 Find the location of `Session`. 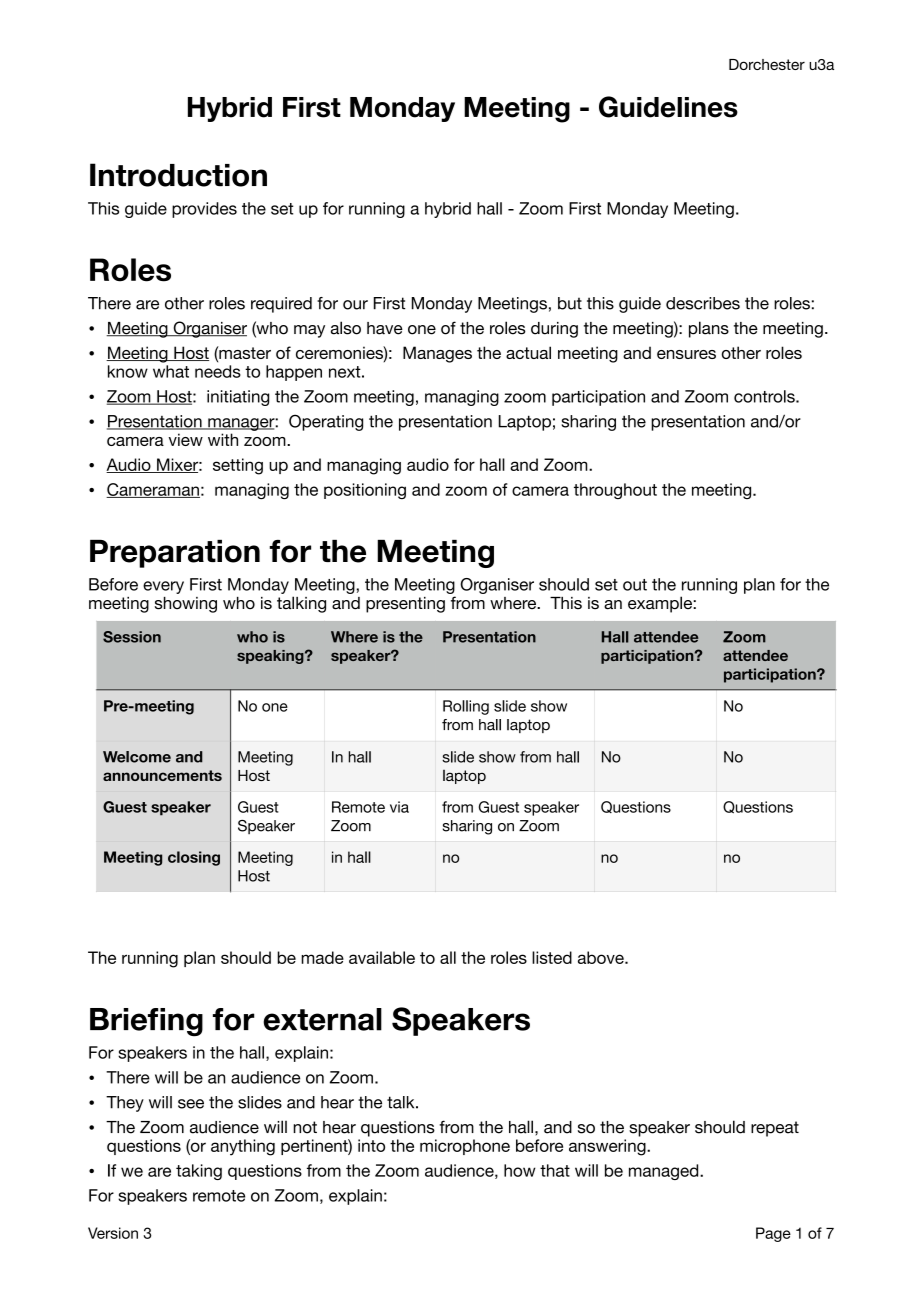

Session is located at coordinates (132, 637).
